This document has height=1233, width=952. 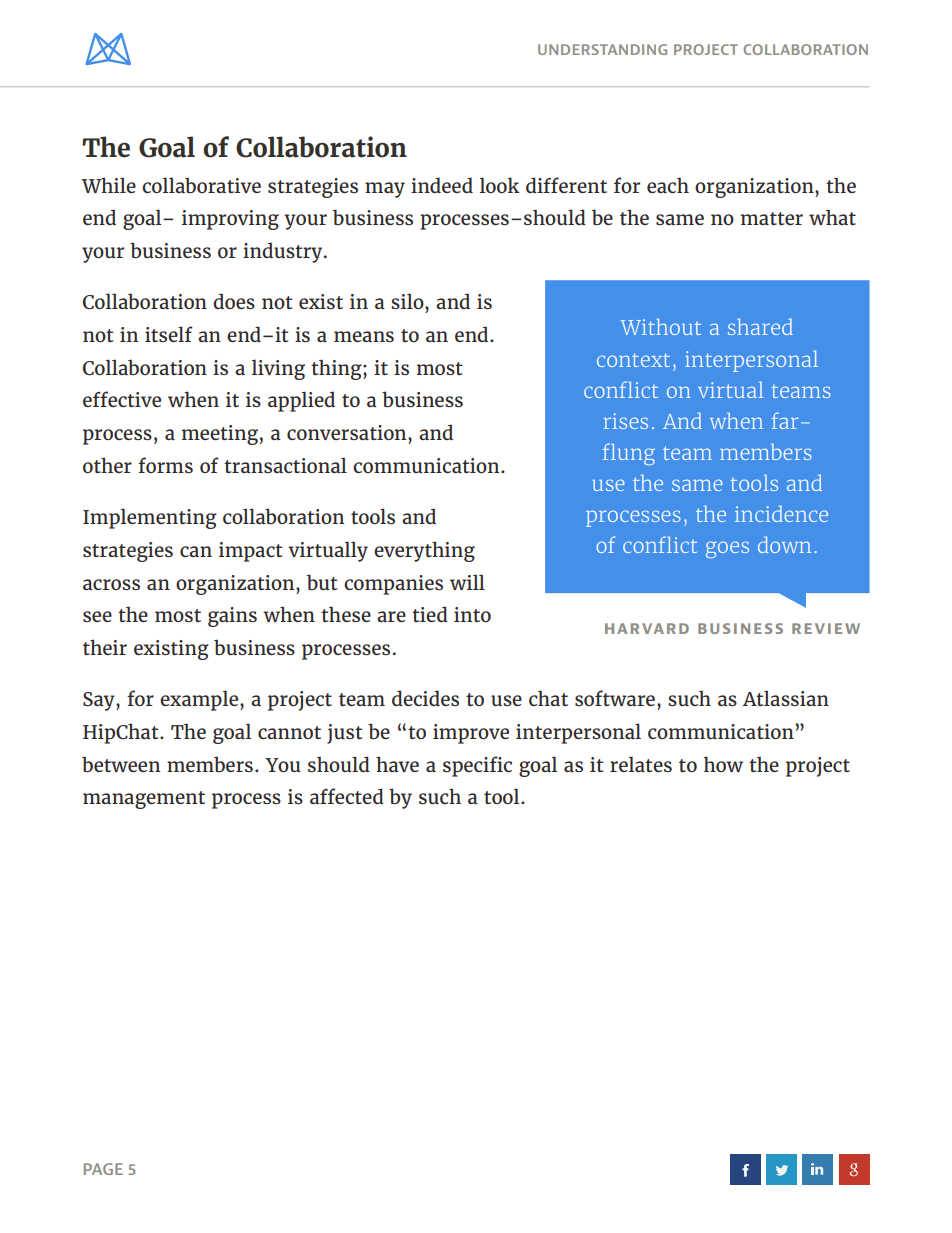 What do you see at coordinates (723, 764) in the document?
I see `how` at bounding box center [723, 764].
